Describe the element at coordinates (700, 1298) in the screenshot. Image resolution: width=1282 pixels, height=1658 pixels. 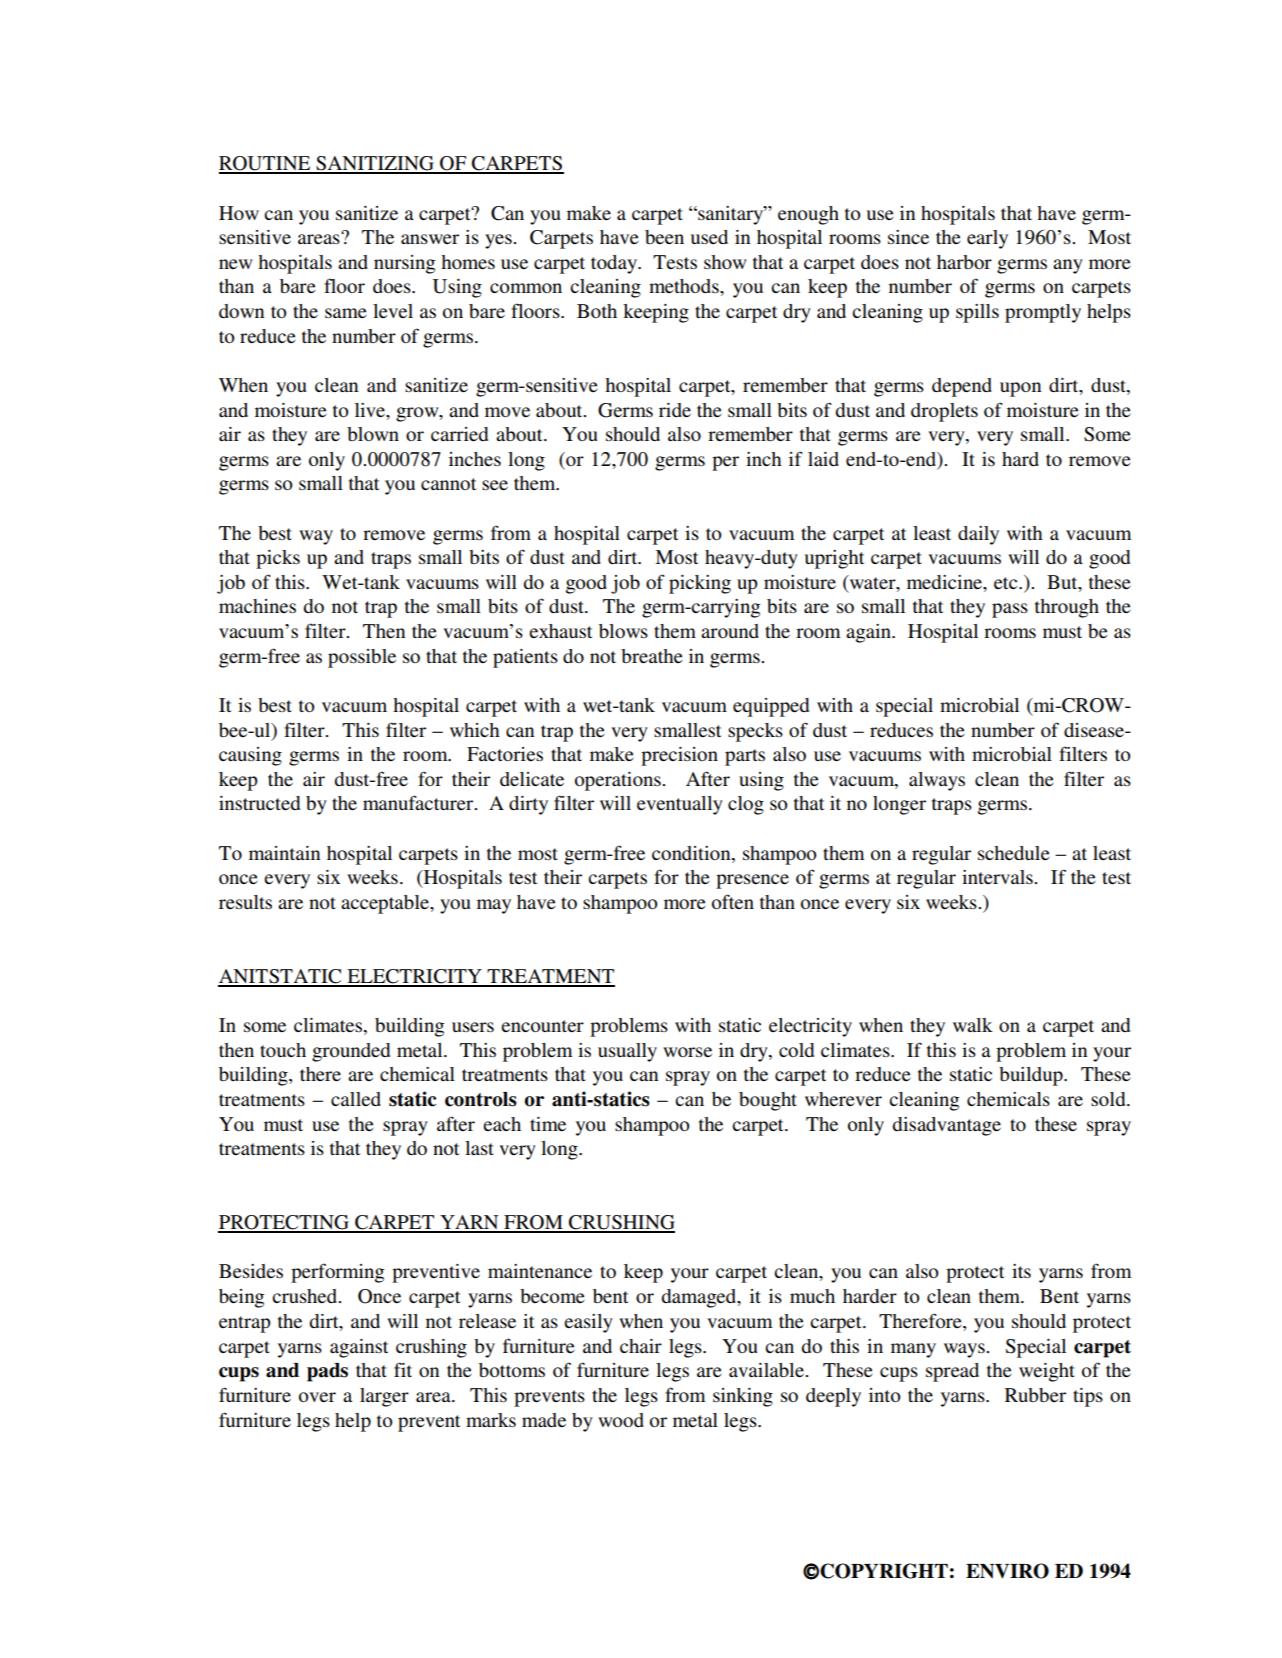
I see `damaged` at that location.
